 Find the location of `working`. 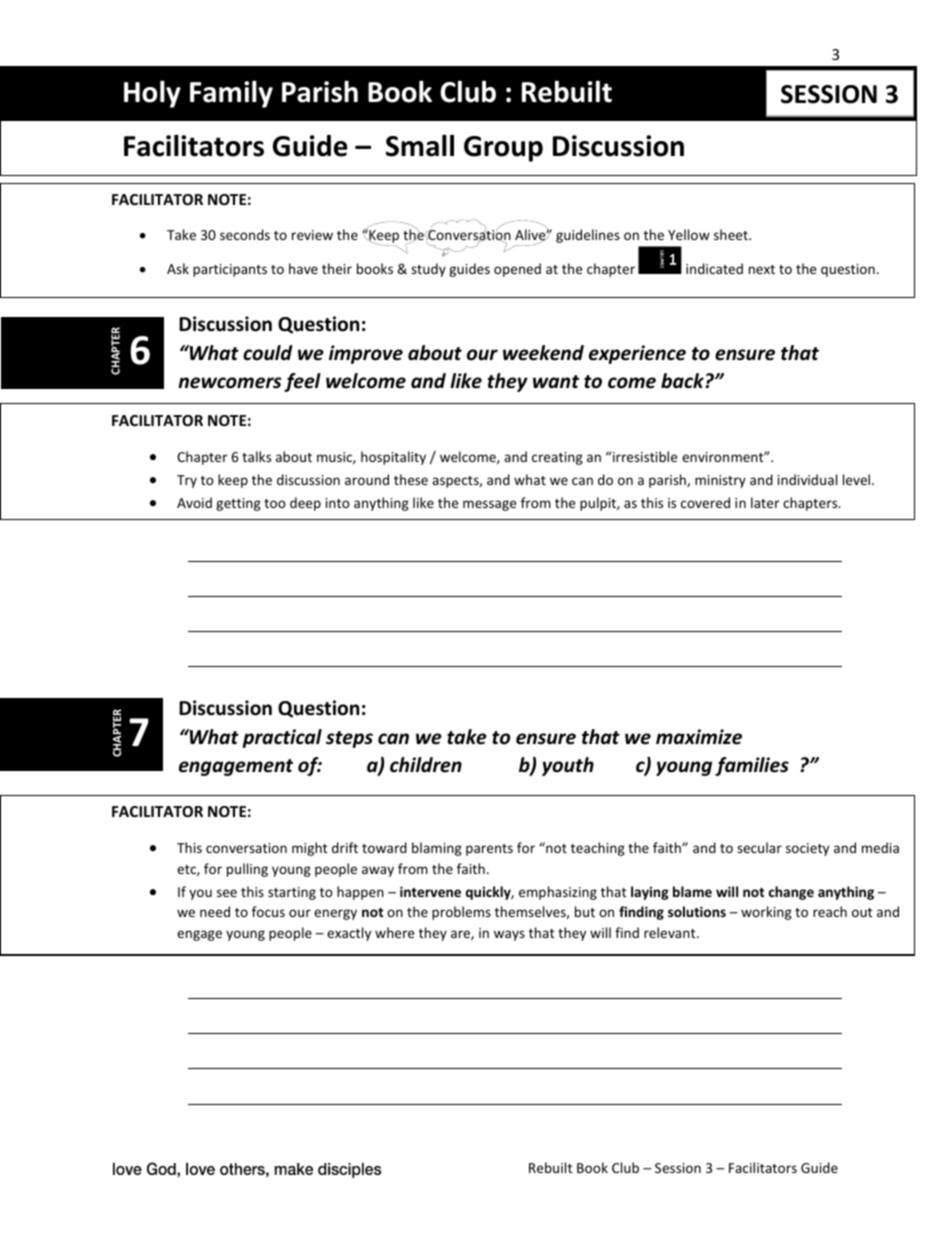

working is located at coordinates (766, 913).
